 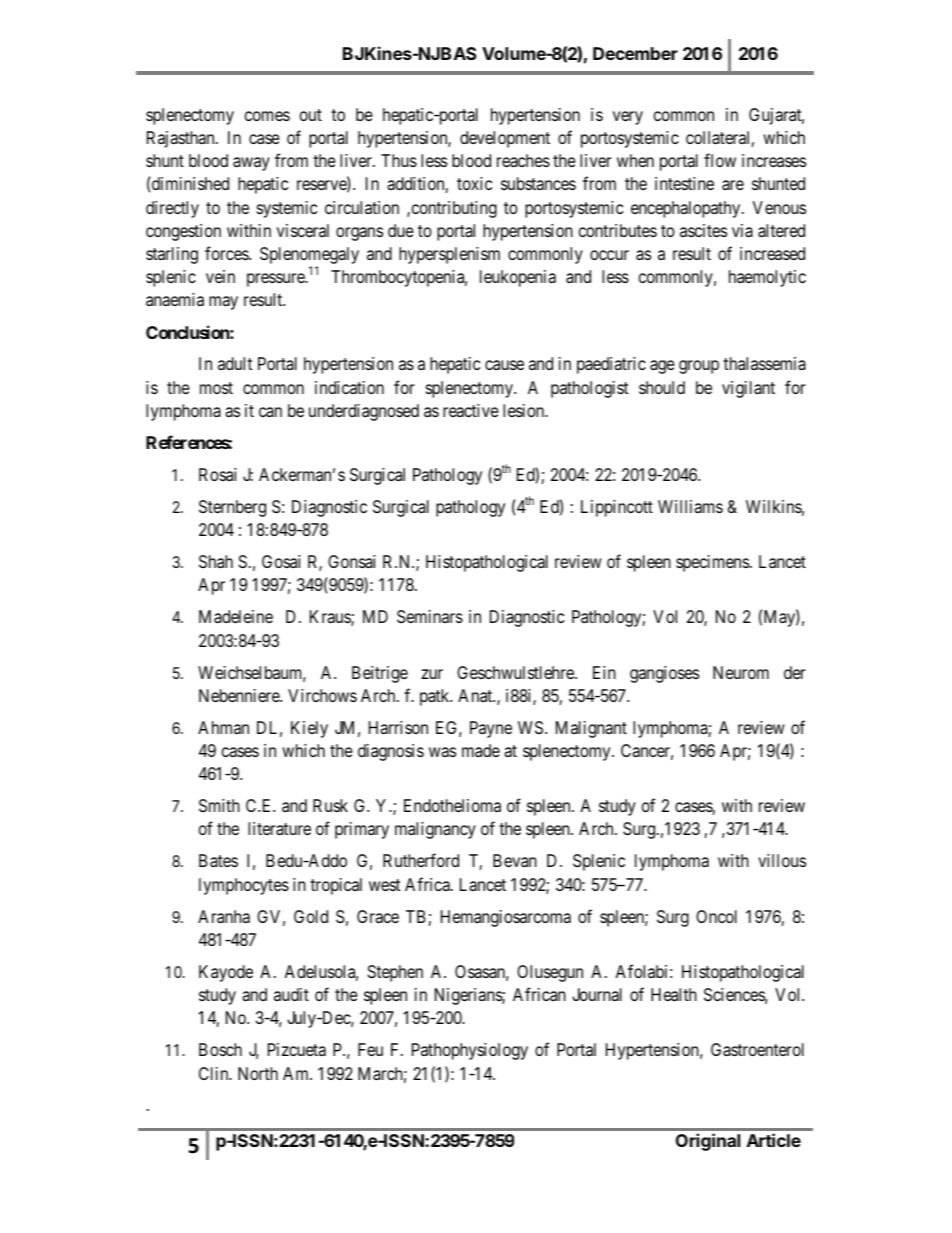 What do you see at coordinates (505, 139) in the screenshot?
I see `development` at bounding box center [505, 139].
